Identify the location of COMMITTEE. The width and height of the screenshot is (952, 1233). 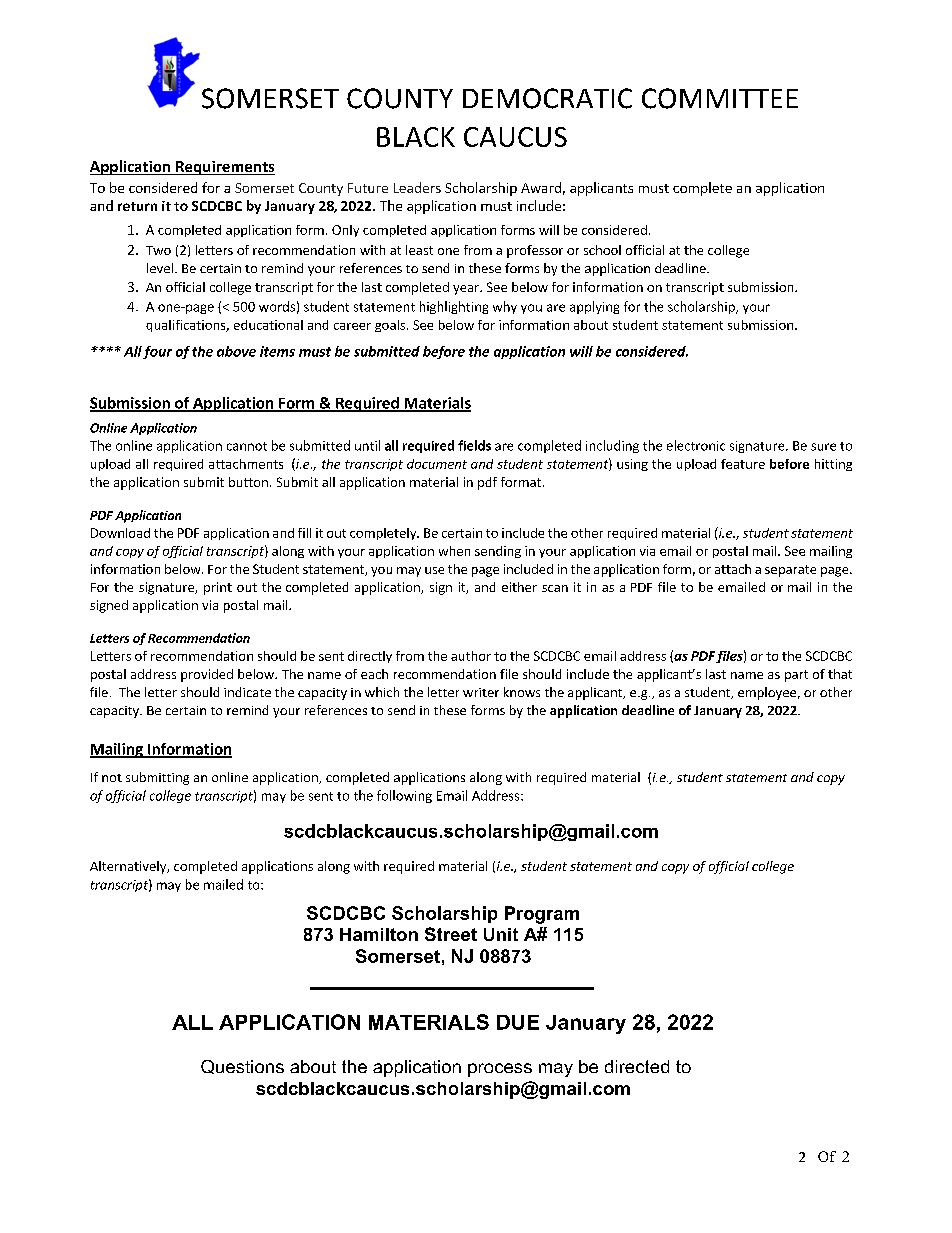
(720, 98).
